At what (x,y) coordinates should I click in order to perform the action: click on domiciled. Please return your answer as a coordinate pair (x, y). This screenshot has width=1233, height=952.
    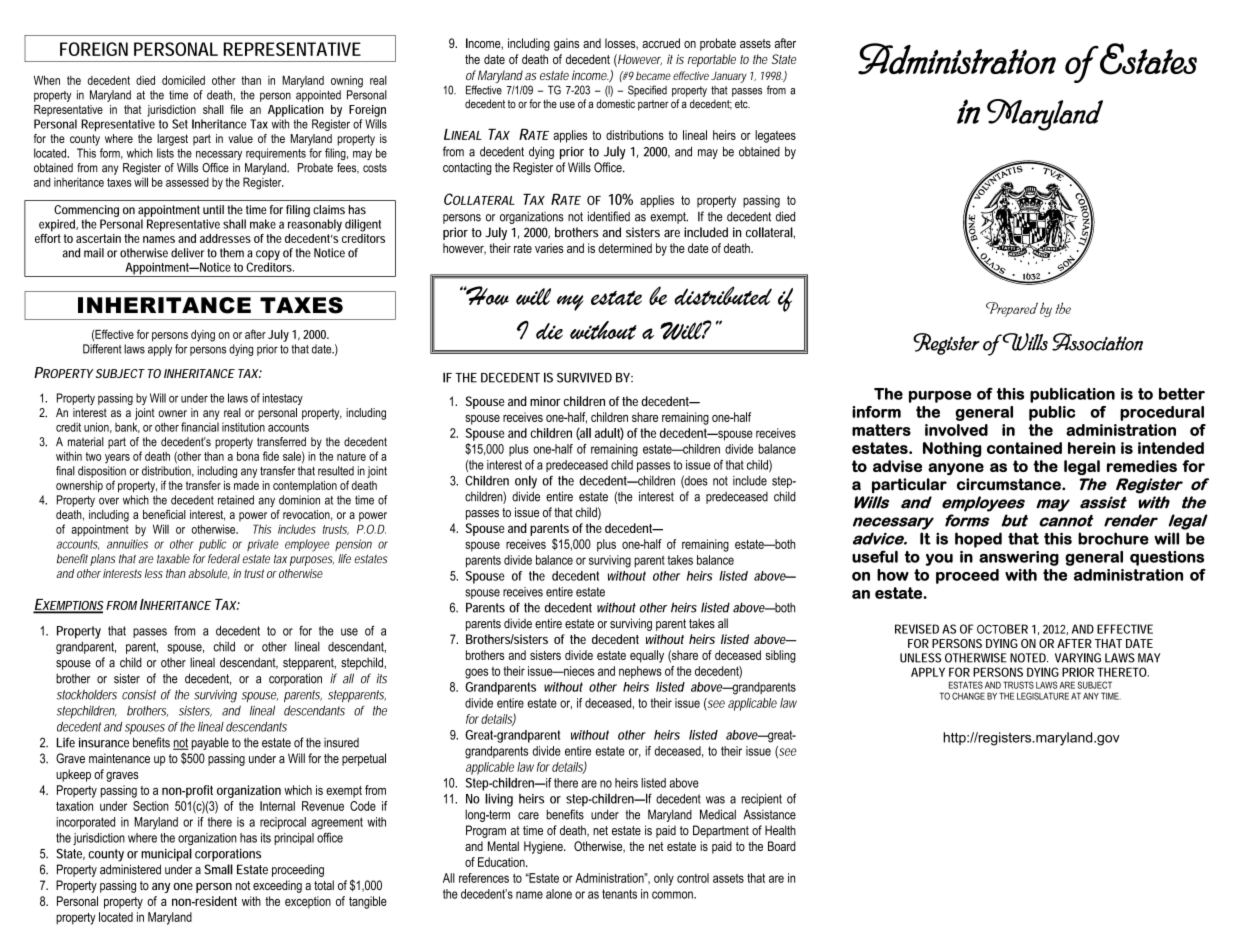
    Looking at the image, I should click on (183, 80).
